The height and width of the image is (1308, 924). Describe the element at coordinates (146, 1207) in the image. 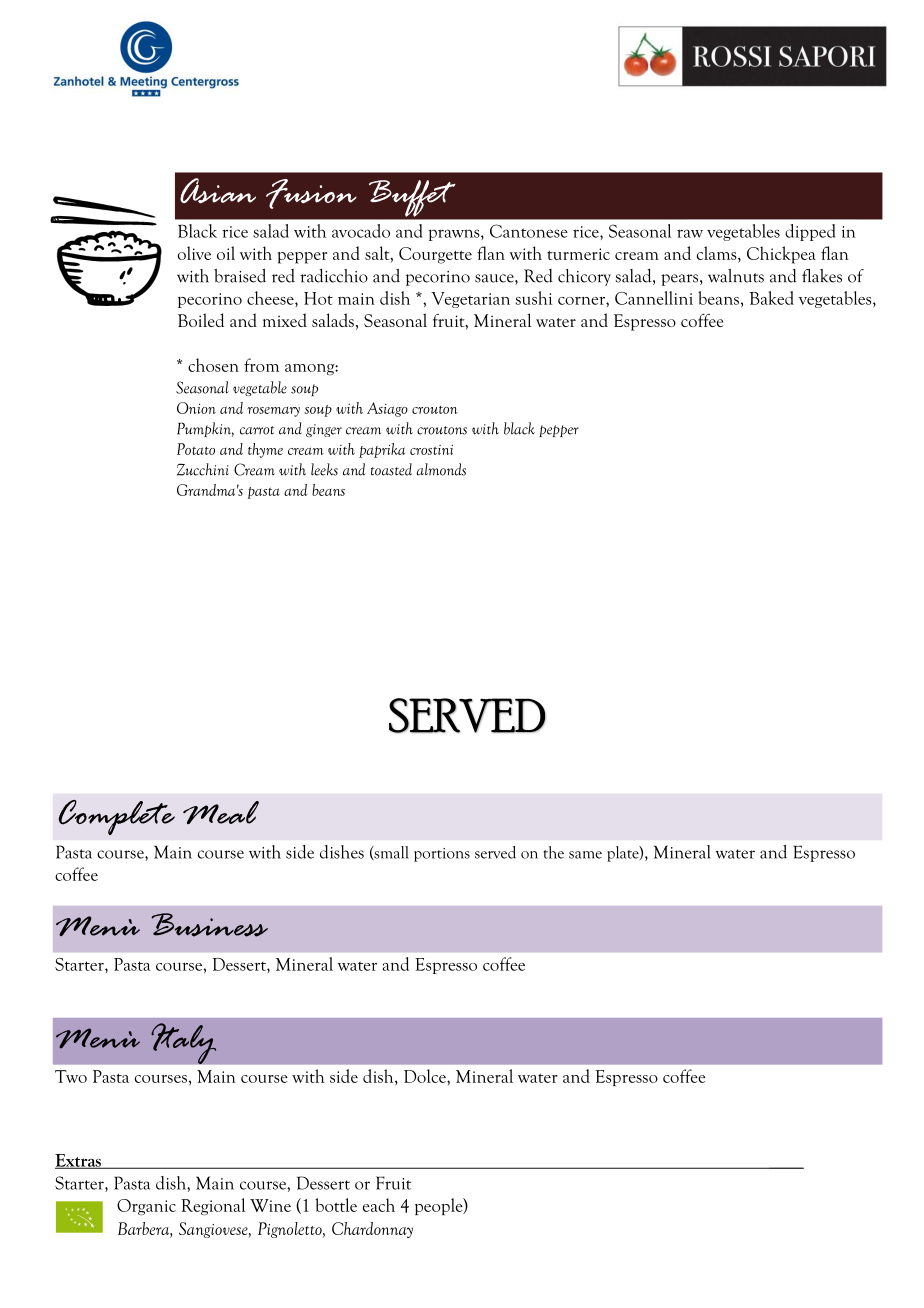

I see `Organic` at that location.
